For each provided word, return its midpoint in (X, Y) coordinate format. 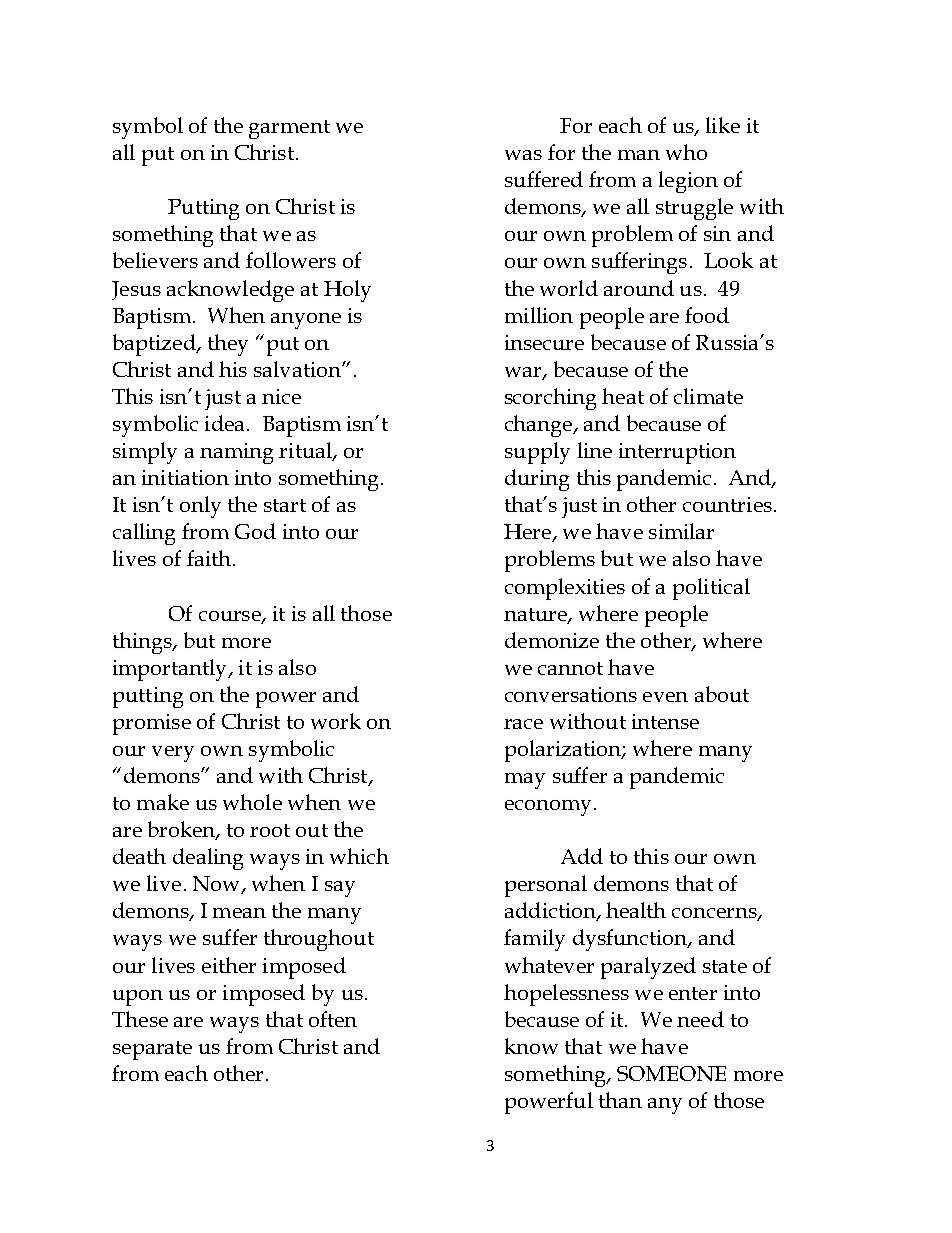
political (711, 589)
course (231, 617)
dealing (208, 859)
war (524, 373)
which (359, 856)
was (523, 155)
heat (623, 396)
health (636, 910)
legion (688, 182)
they (228, 345)
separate (152, 1050)
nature (536, 615)
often (333, 1019)
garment (289, 129)
